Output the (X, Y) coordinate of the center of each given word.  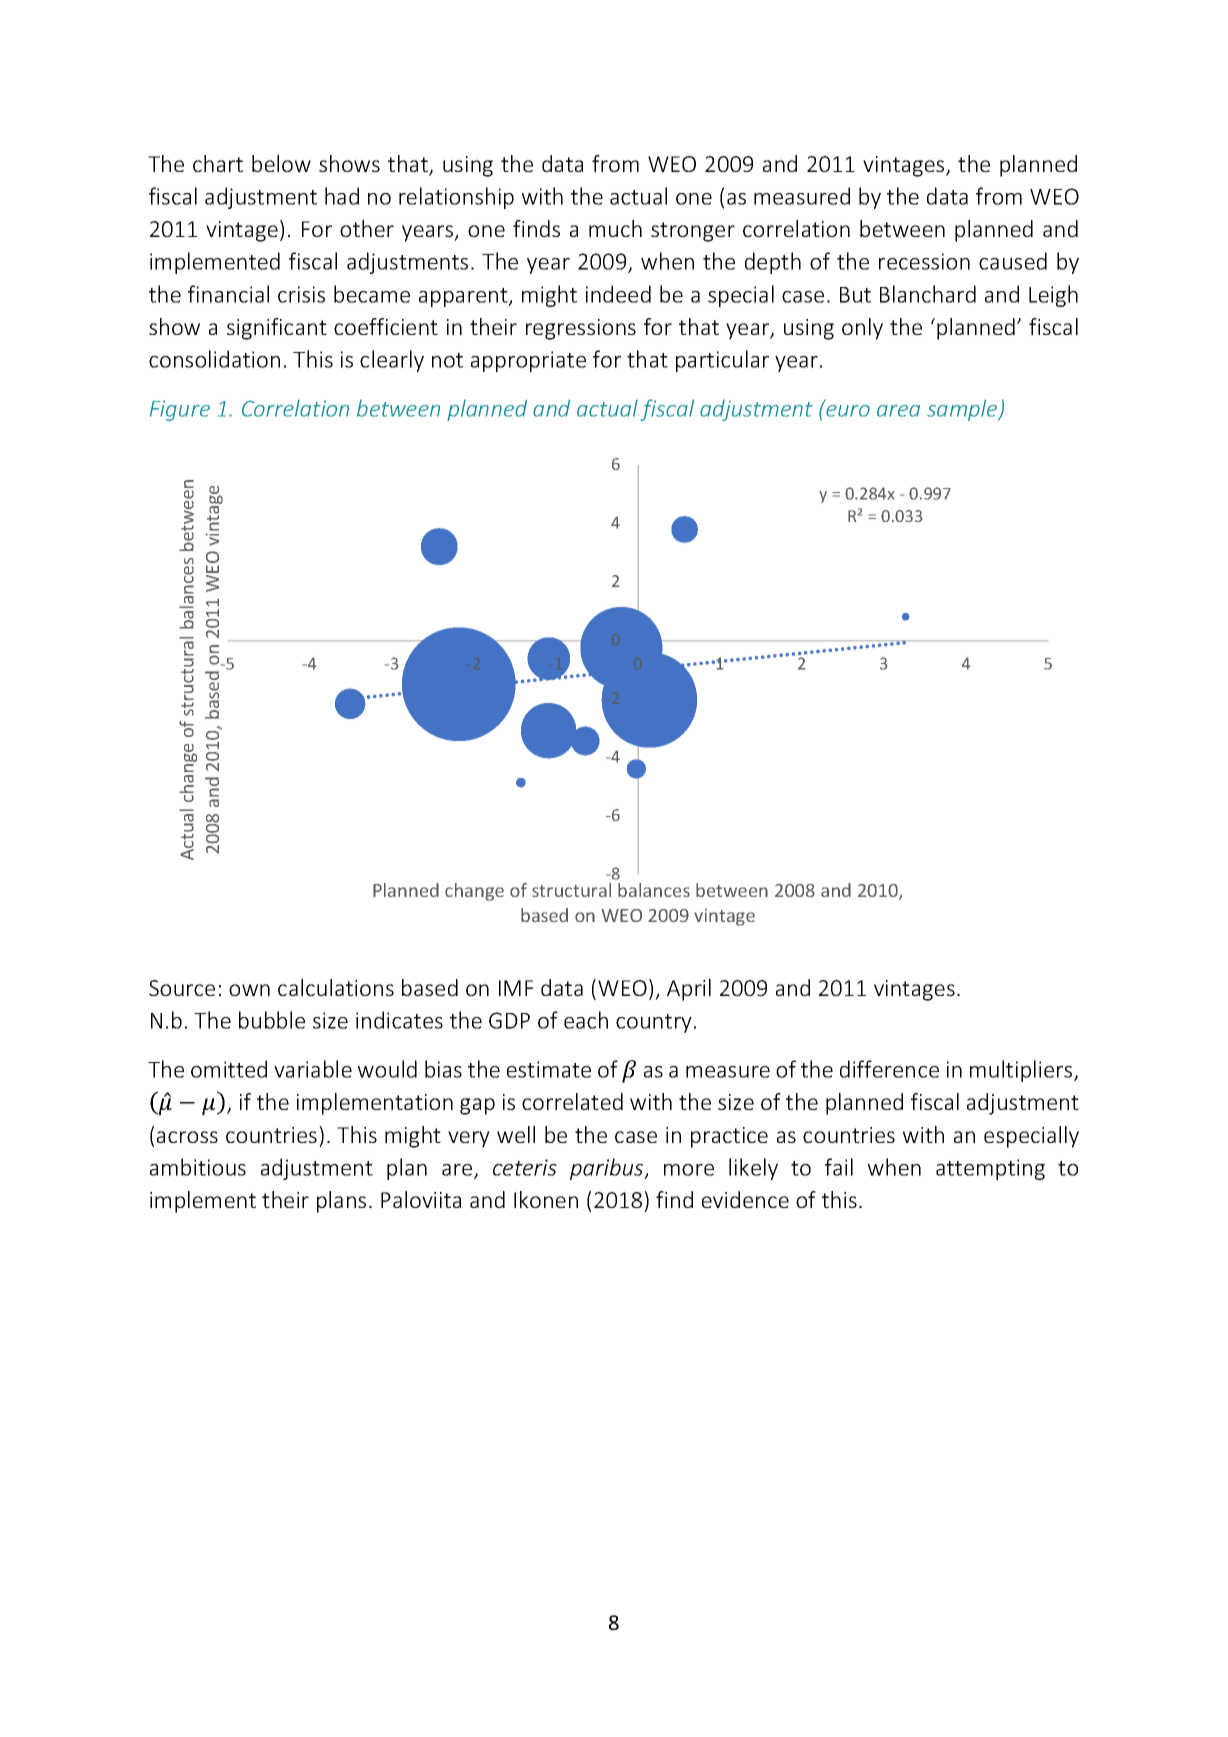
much (615, 228)
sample (963, 410)
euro (848, 411)
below (281, 163)
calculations (336, 987)
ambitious (198, 1167)
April (689, 990)
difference (889, 1069)
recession (924, 261)
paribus (608, 1169)
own (249, 990)
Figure (180, 410)
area (898, 411)
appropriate (528, 361)
